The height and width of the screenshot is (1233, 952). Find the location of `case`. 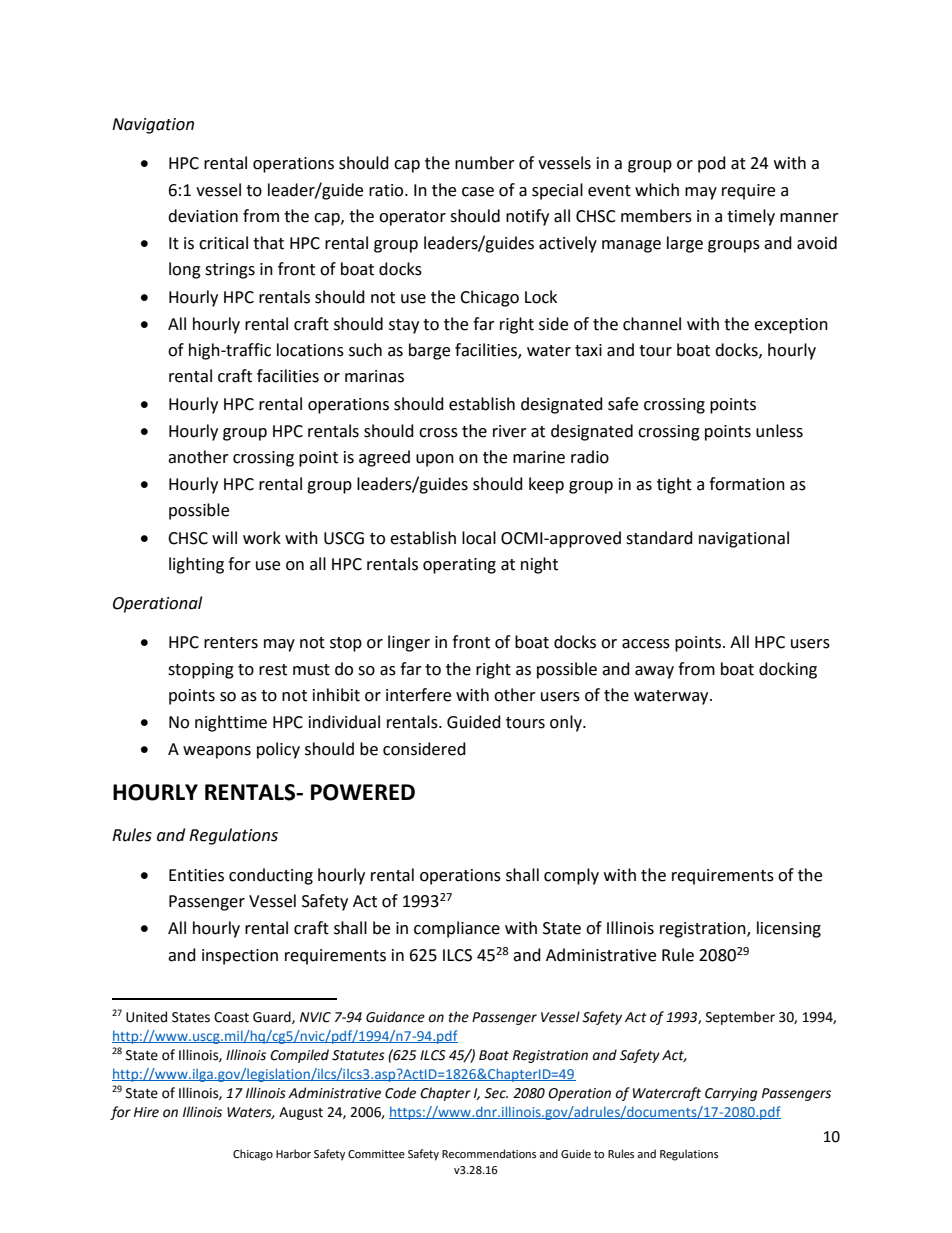

case is located at coordinates (478, 192).
